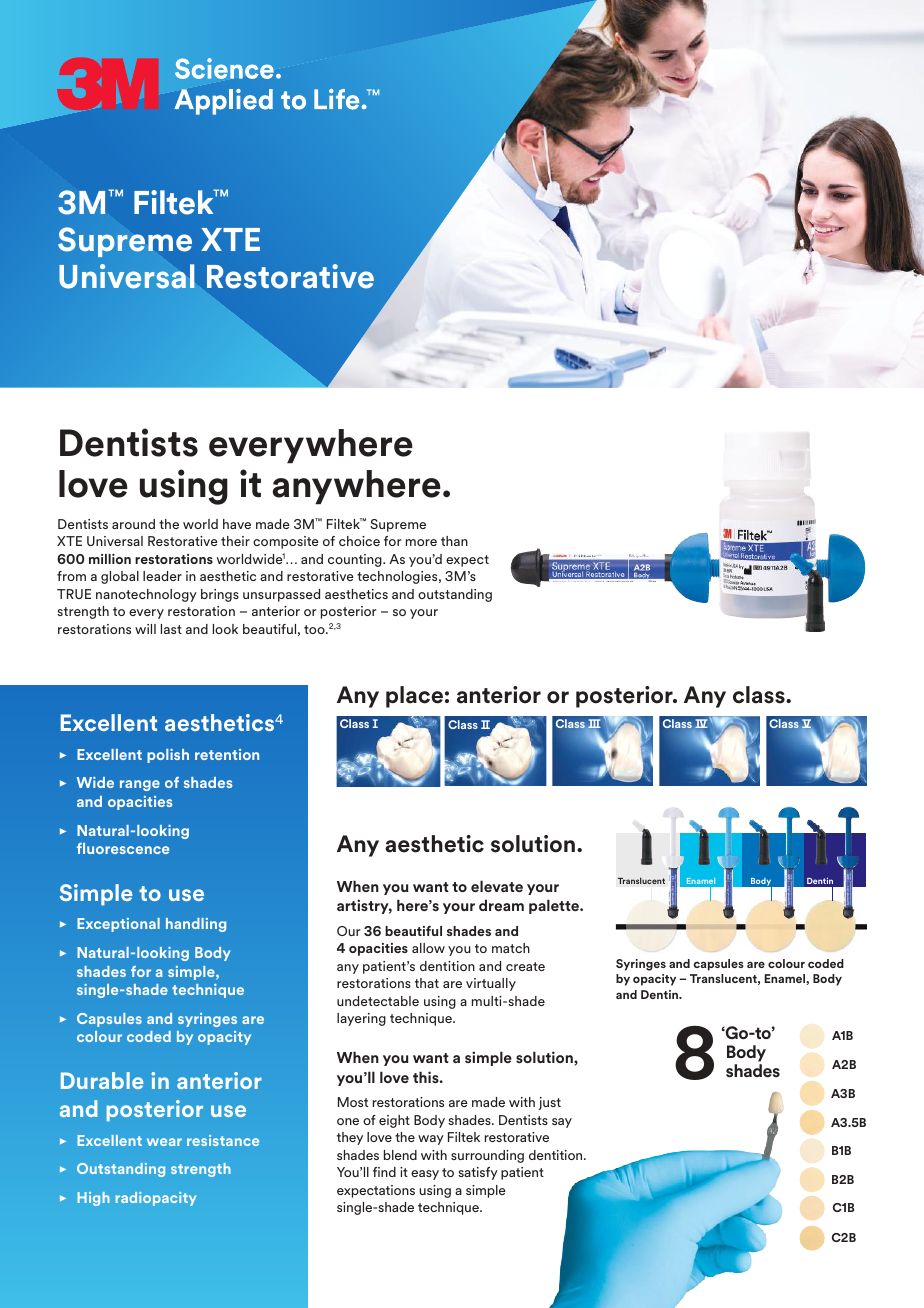 The height and width of the document is (1308, 924). I want to click on million, so click(110, 559).
